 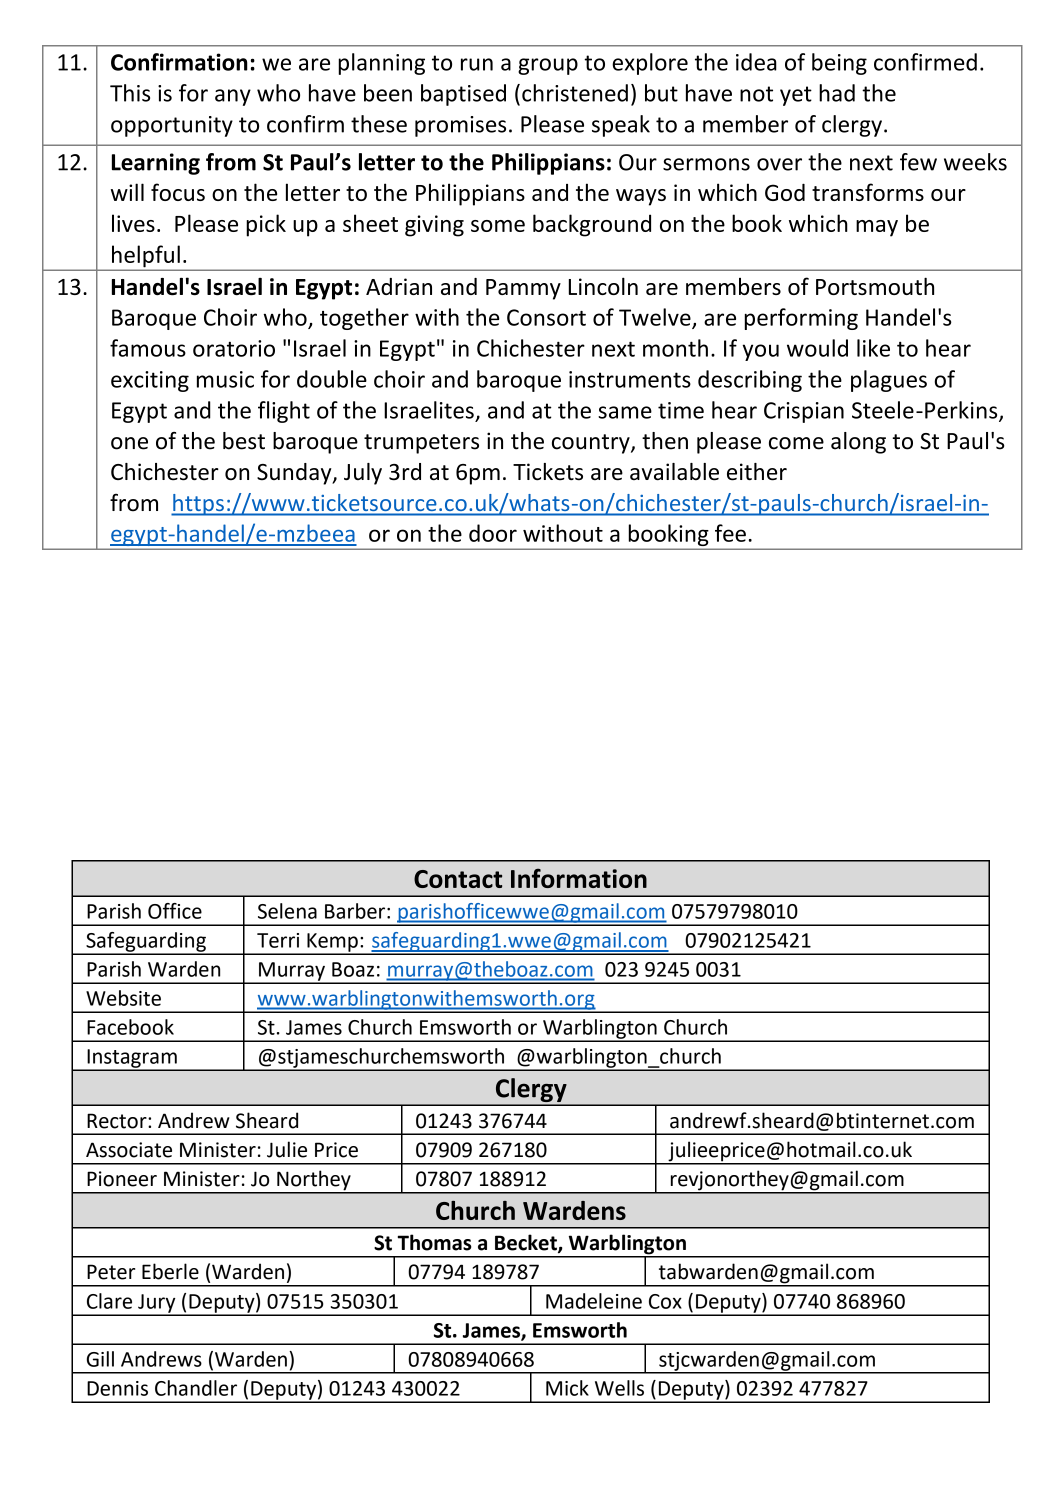 I want to click on any, so click(x=233, y=97).
